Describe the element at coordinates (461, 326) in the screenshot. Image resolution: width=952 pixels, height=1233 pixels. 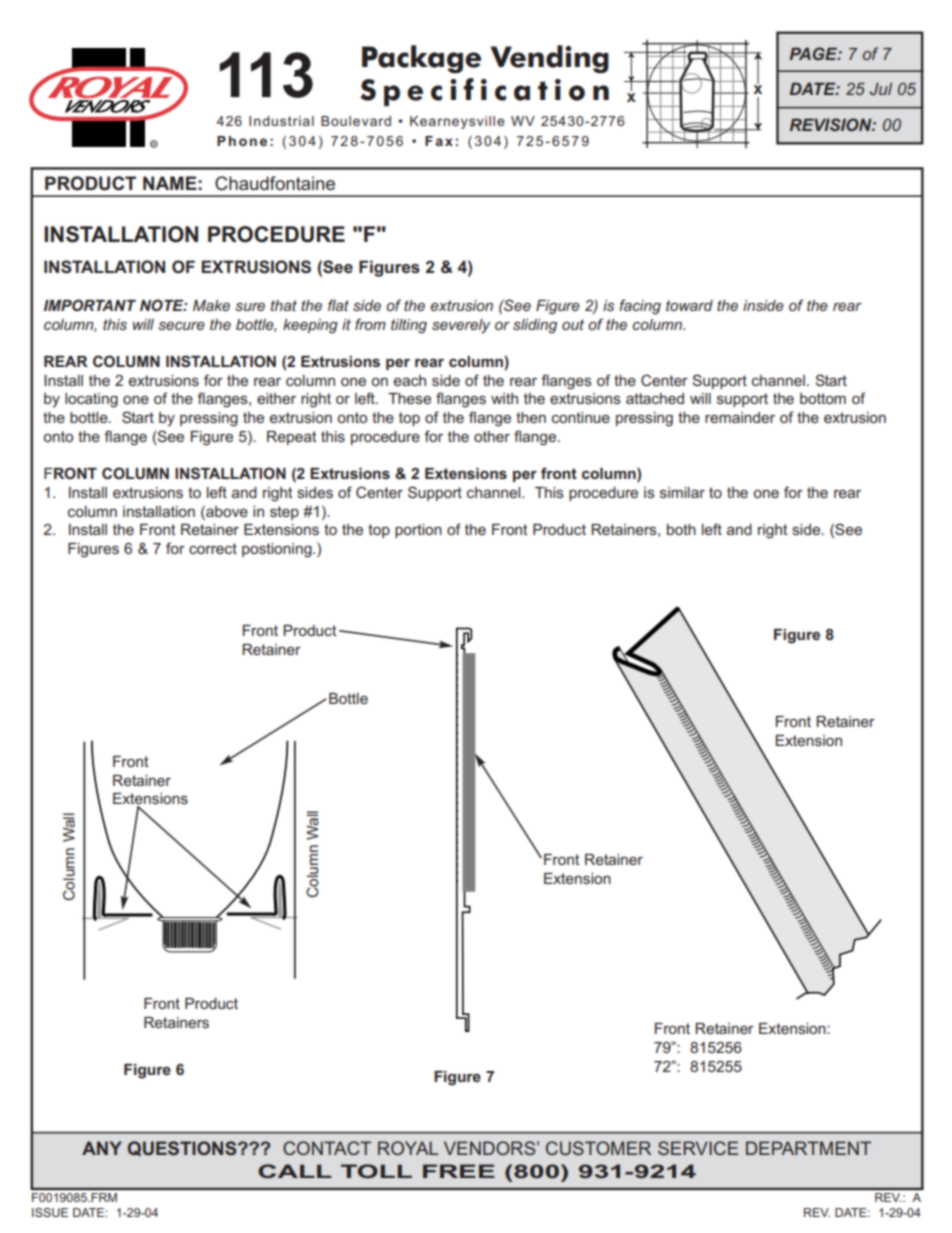
I see `severely` at that location.
